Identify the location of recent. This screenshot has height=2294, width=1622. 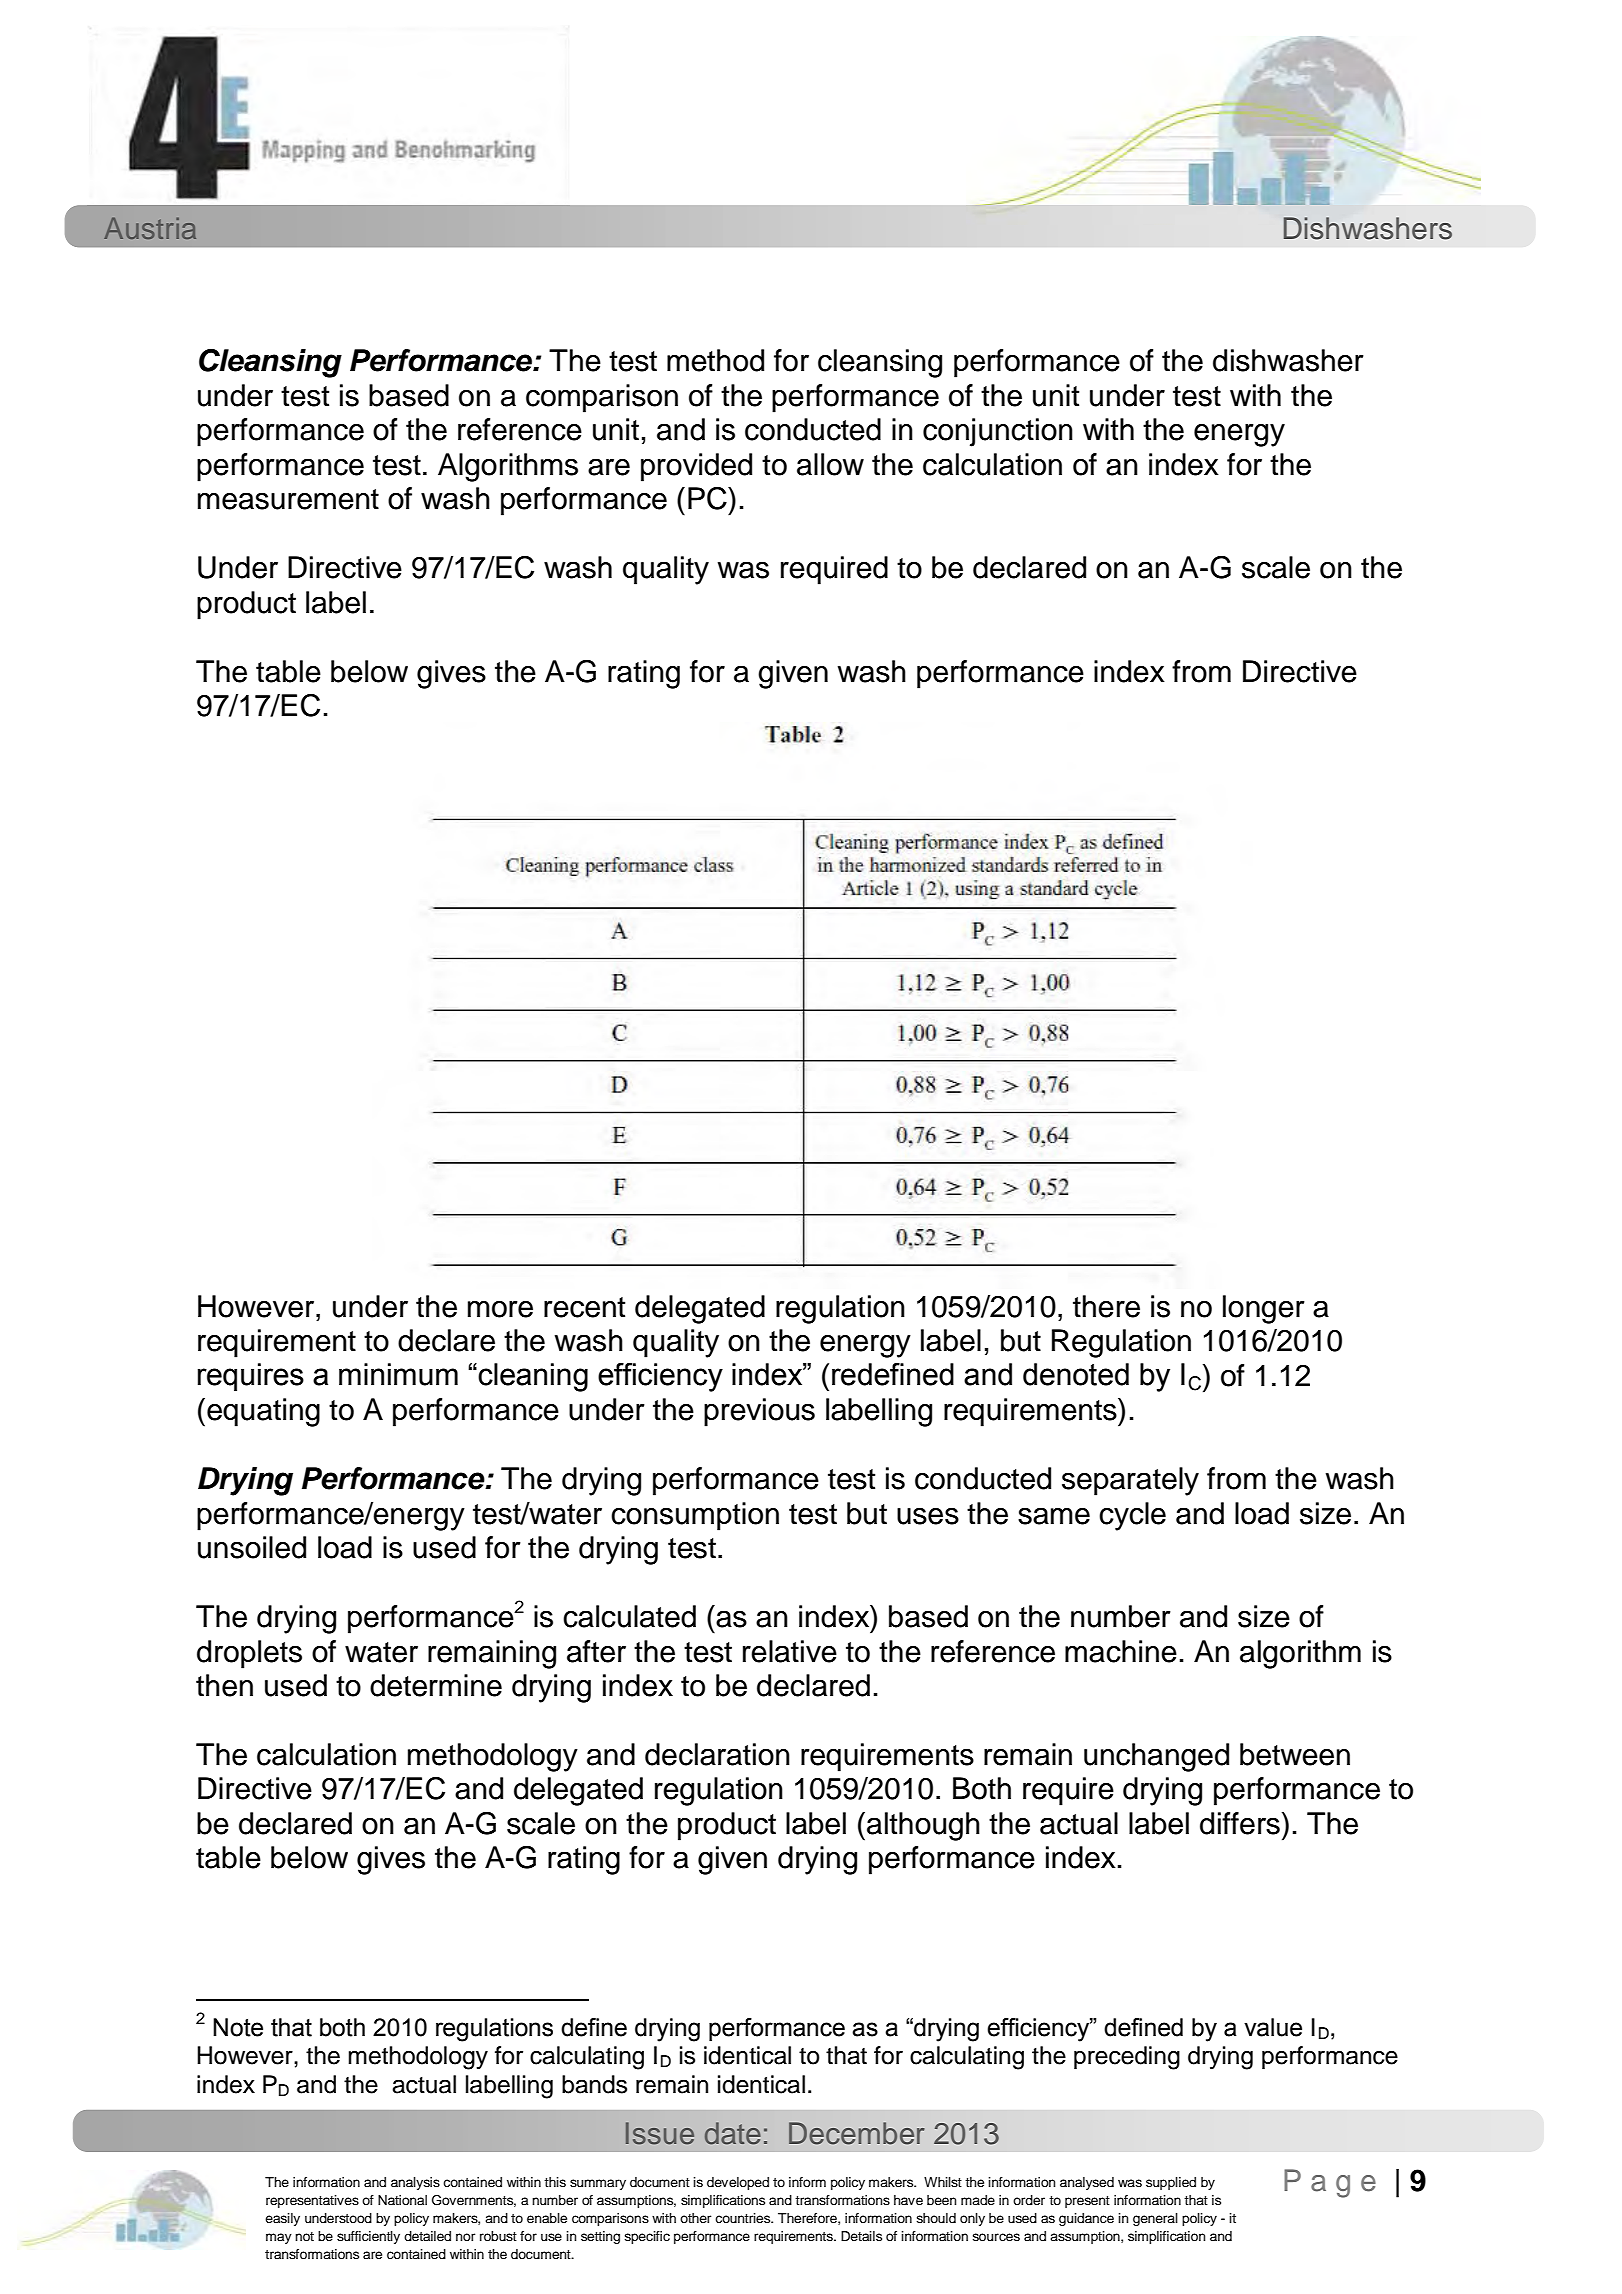
(584, 1307).
